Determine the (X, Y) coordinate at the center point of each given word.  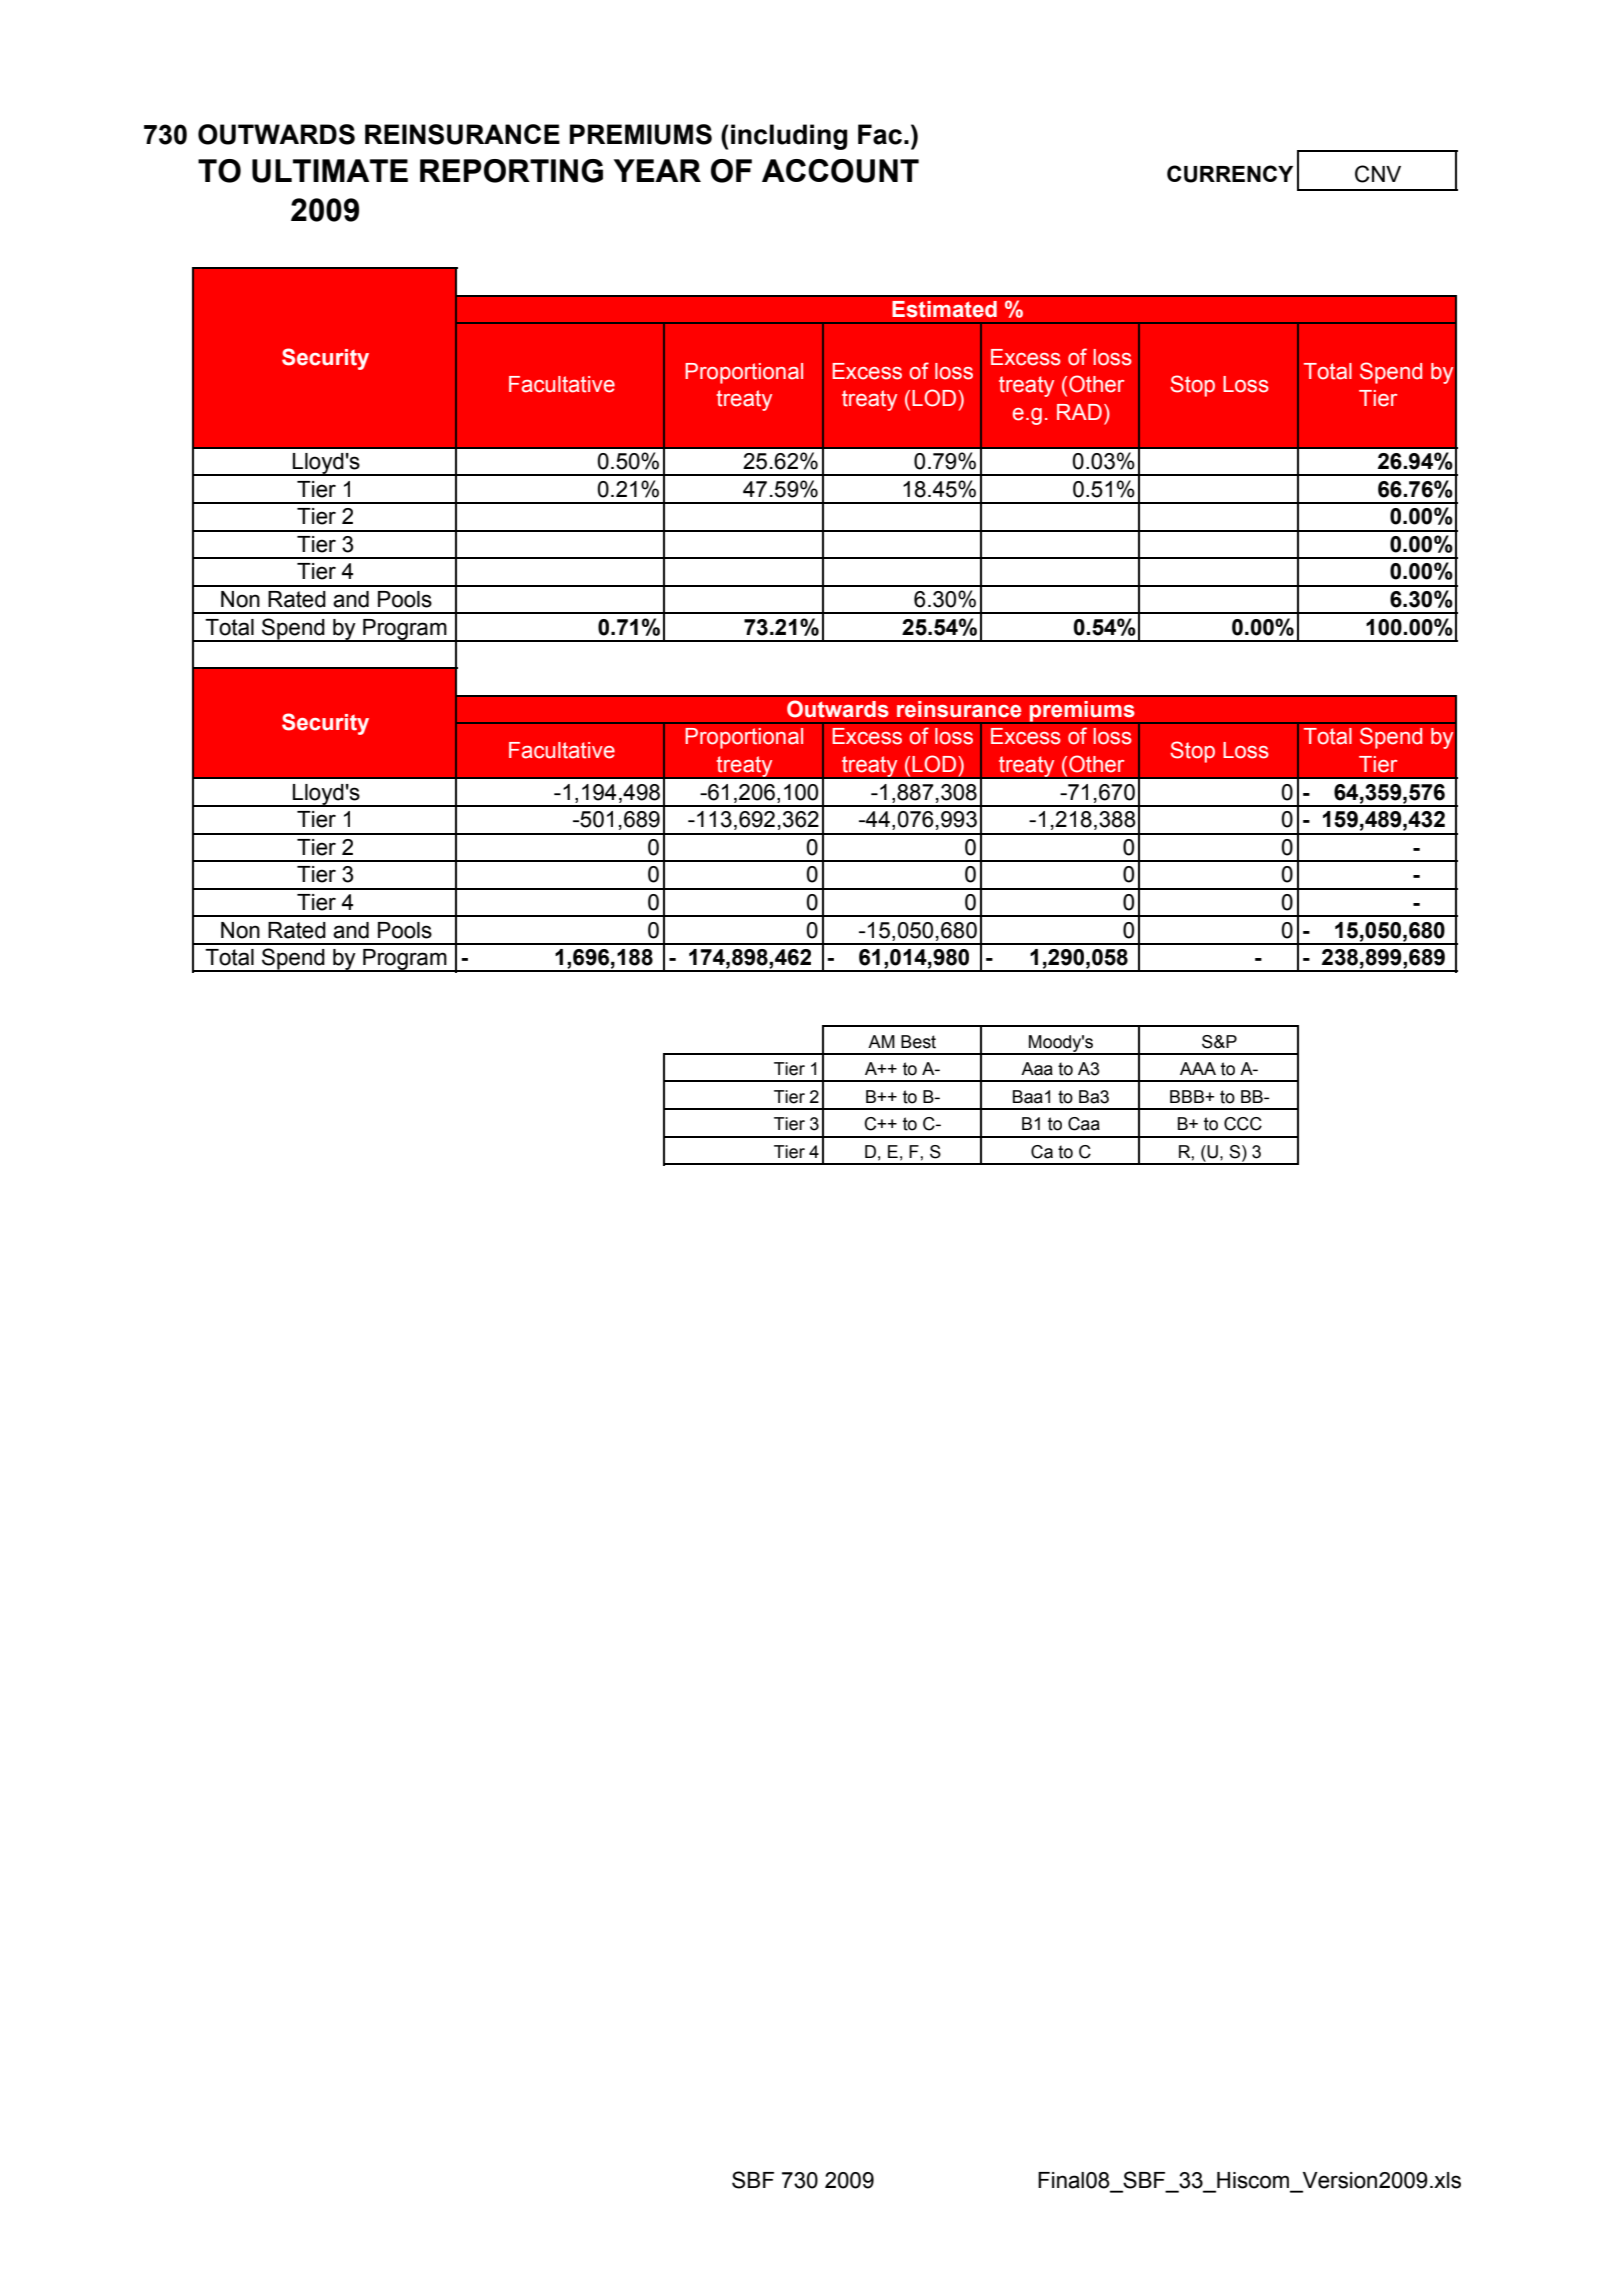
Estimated (944, 309)
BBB (1188, 1096)
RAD (1079, 412)
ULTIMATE (330, 171)
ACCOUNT (840, 171)
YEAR (657, 170)
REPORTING (511, 171)
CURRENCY (1230, 174)
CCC (1243, 1124)
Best (918, 1042)
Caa (1084, 1124)
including (789, 137)
